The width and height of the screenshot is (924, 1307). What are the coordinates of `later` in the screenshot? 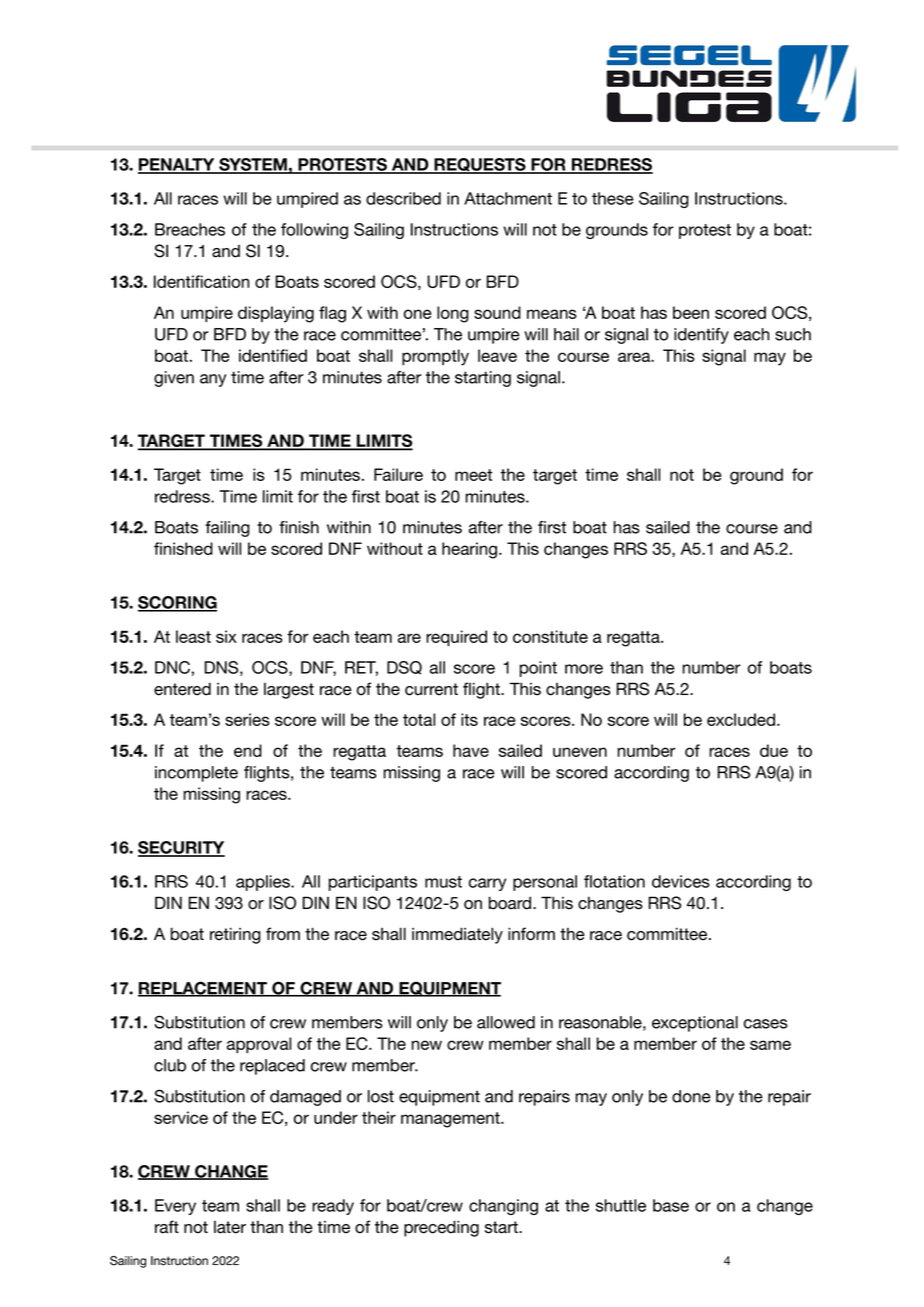 It's located at (230, 1227).
